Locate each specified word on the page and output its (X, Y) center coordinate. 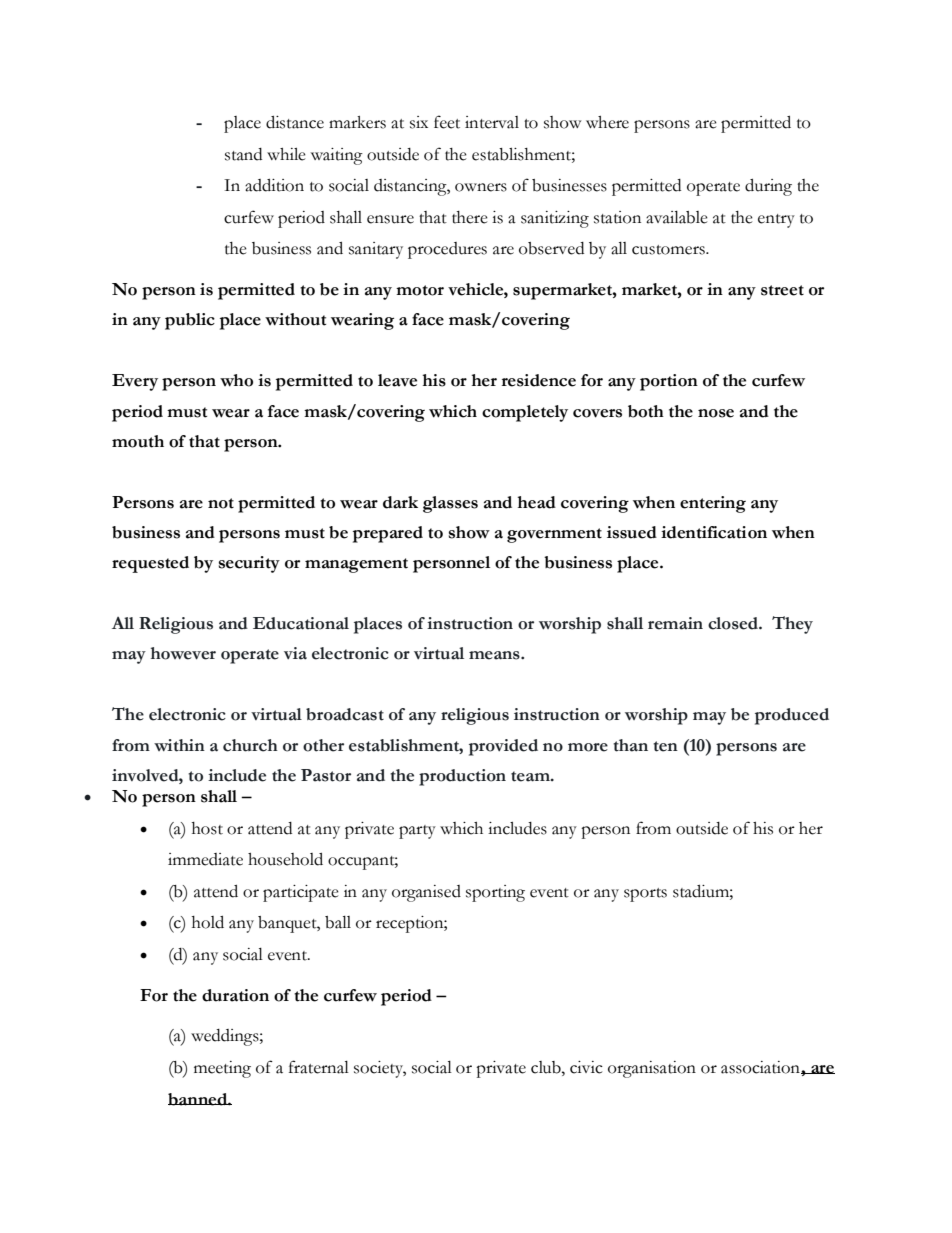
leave (397, 380)
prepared (388, 534)
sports (645, 895)
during (768, 187)
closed (734, 623)
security (249, 564)
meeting (222, 1069)
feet (447, 122)
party (417, 832)
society (380, 1069)
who (236, 380)
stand (243, 154)
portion (669, 382)
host (207, 828)
